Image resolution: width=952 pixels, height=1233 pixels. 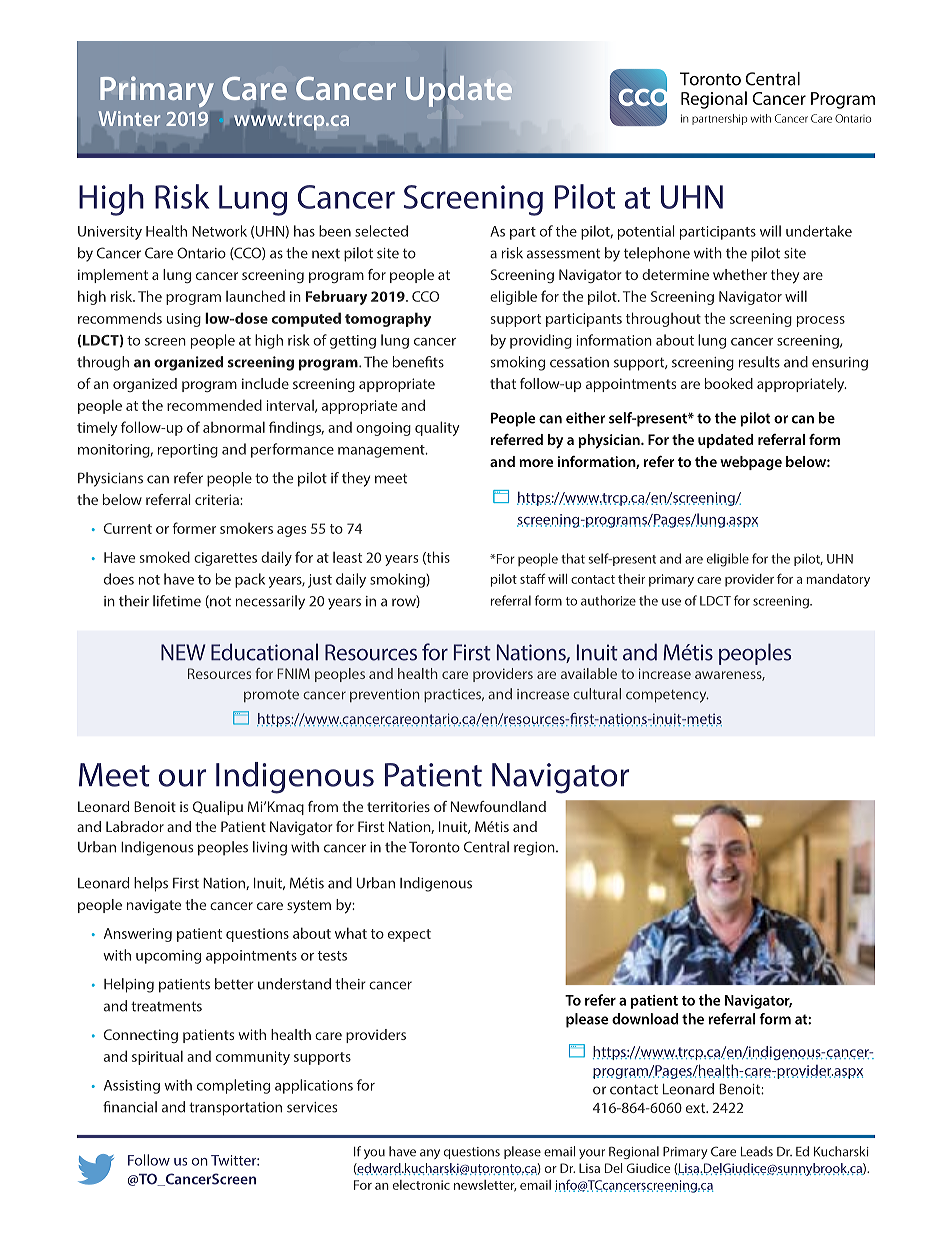 I want to click on Labrador, so click(x=135, y=826).
